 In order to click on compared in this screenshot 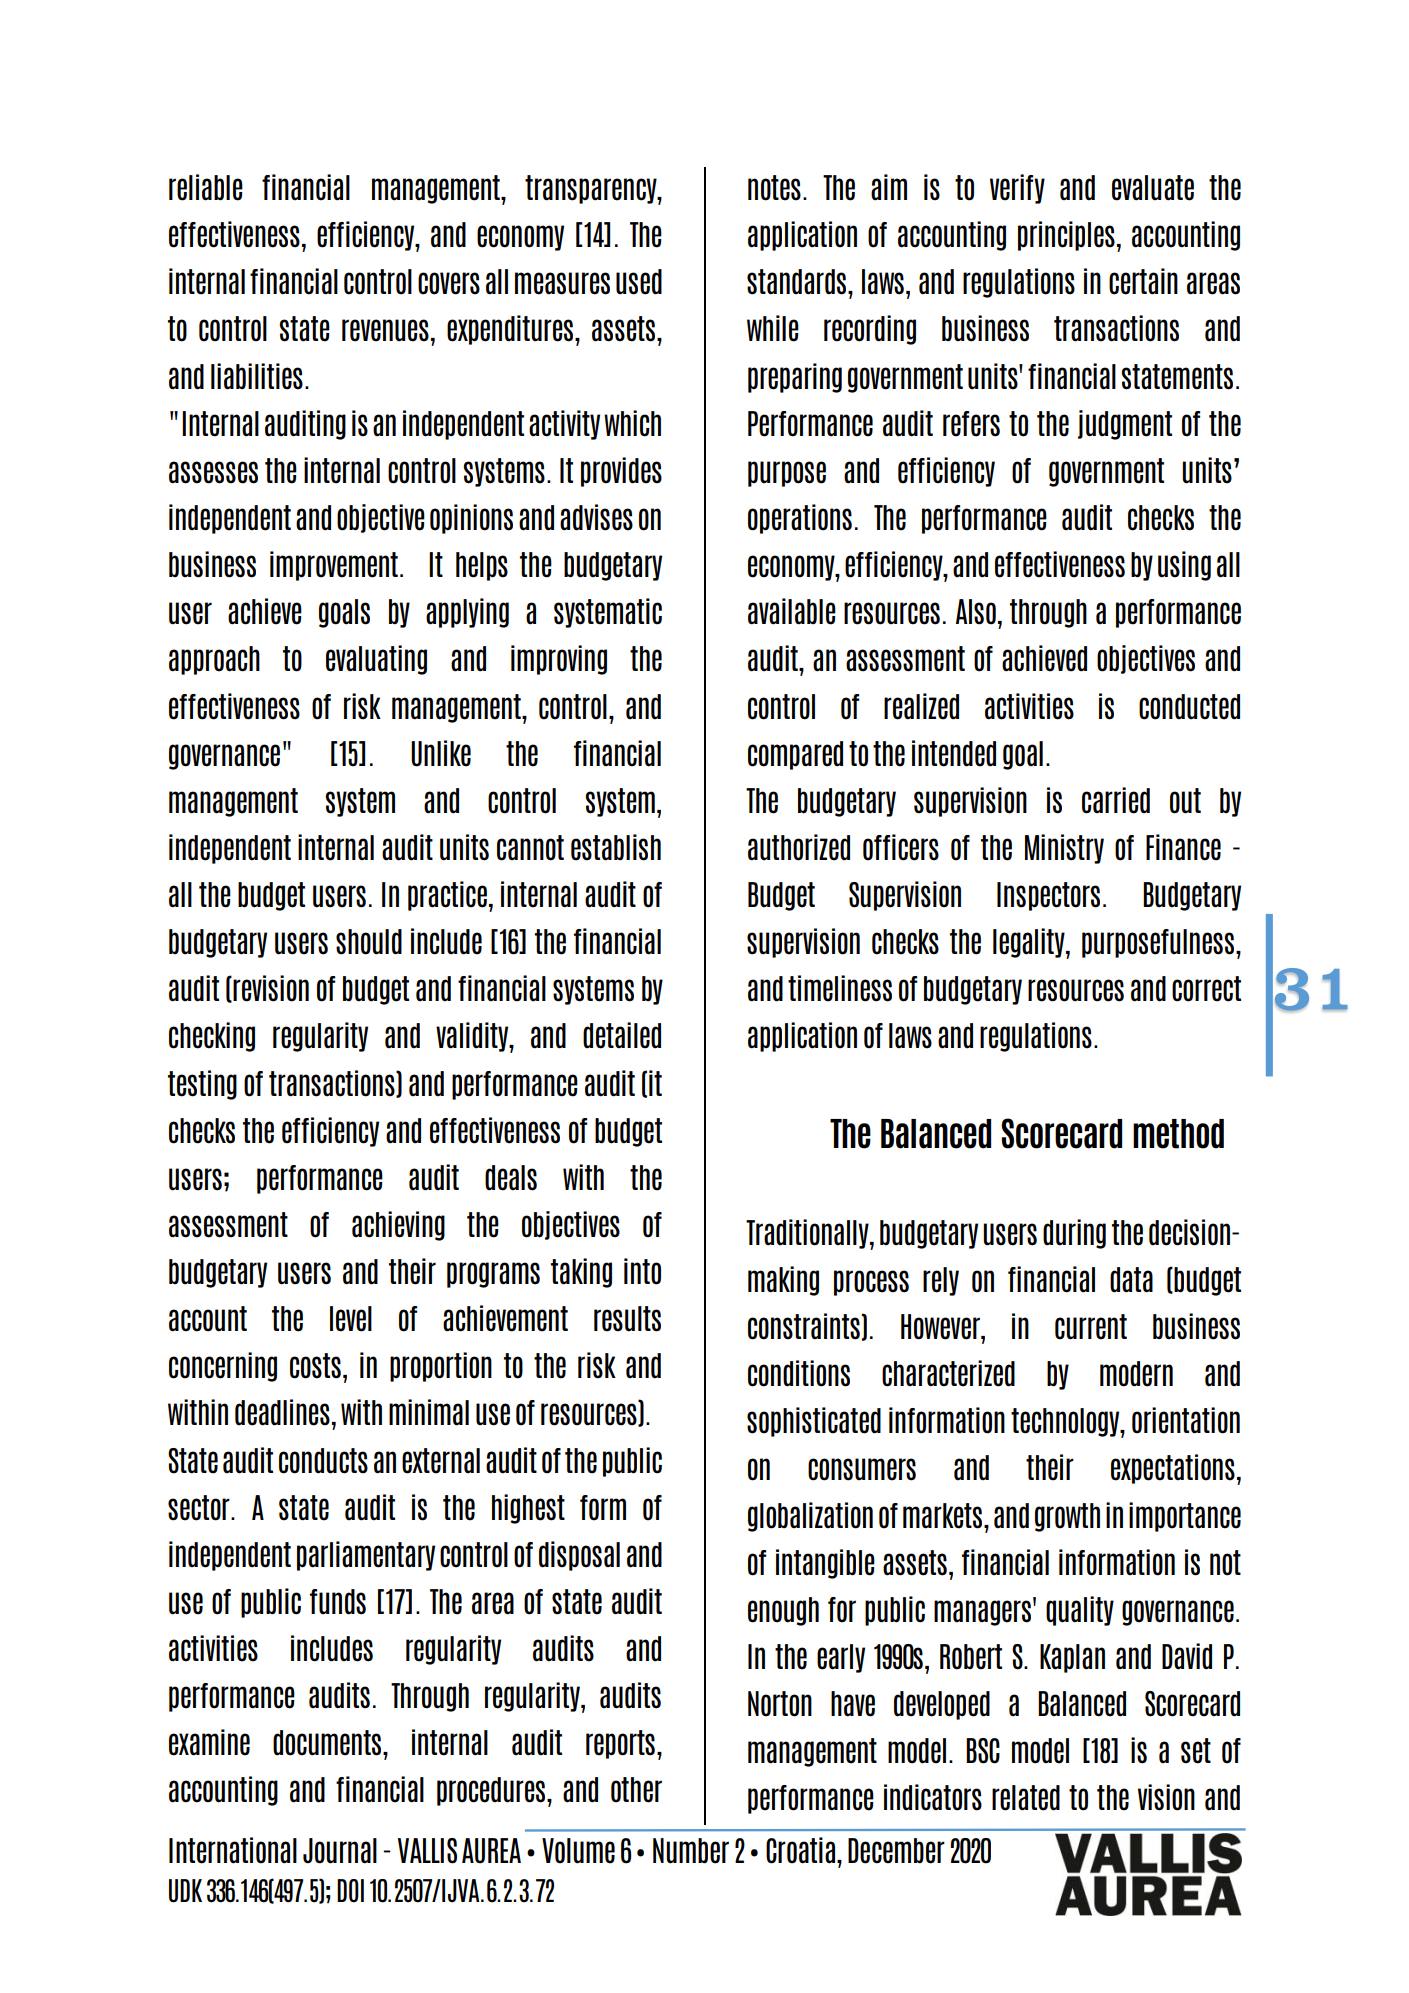, I will do `click(795, 755)`.
